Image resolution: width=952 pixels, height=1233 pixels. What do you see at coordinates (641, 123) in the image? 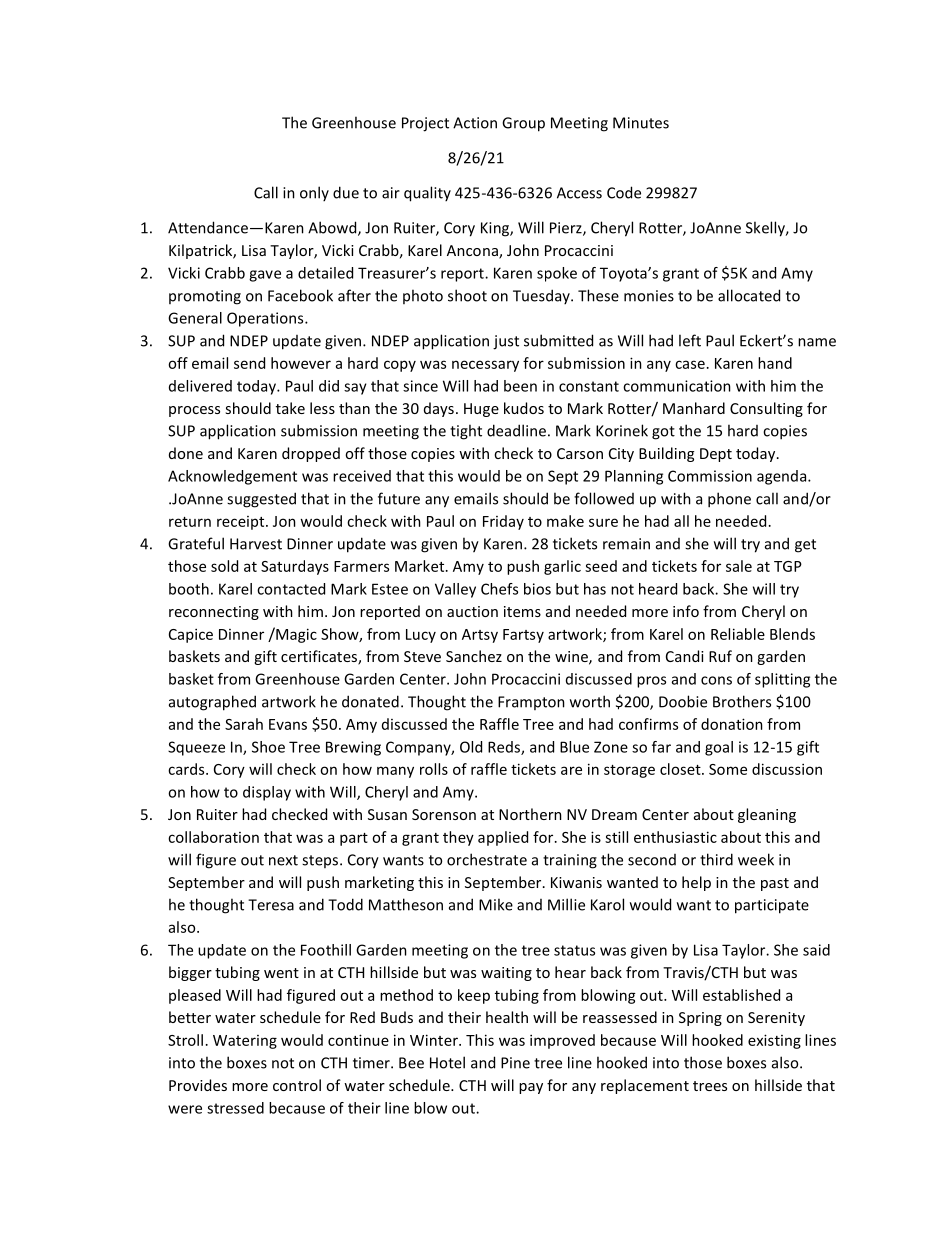
I see `Minutes` at bounding box center [641, 123].
